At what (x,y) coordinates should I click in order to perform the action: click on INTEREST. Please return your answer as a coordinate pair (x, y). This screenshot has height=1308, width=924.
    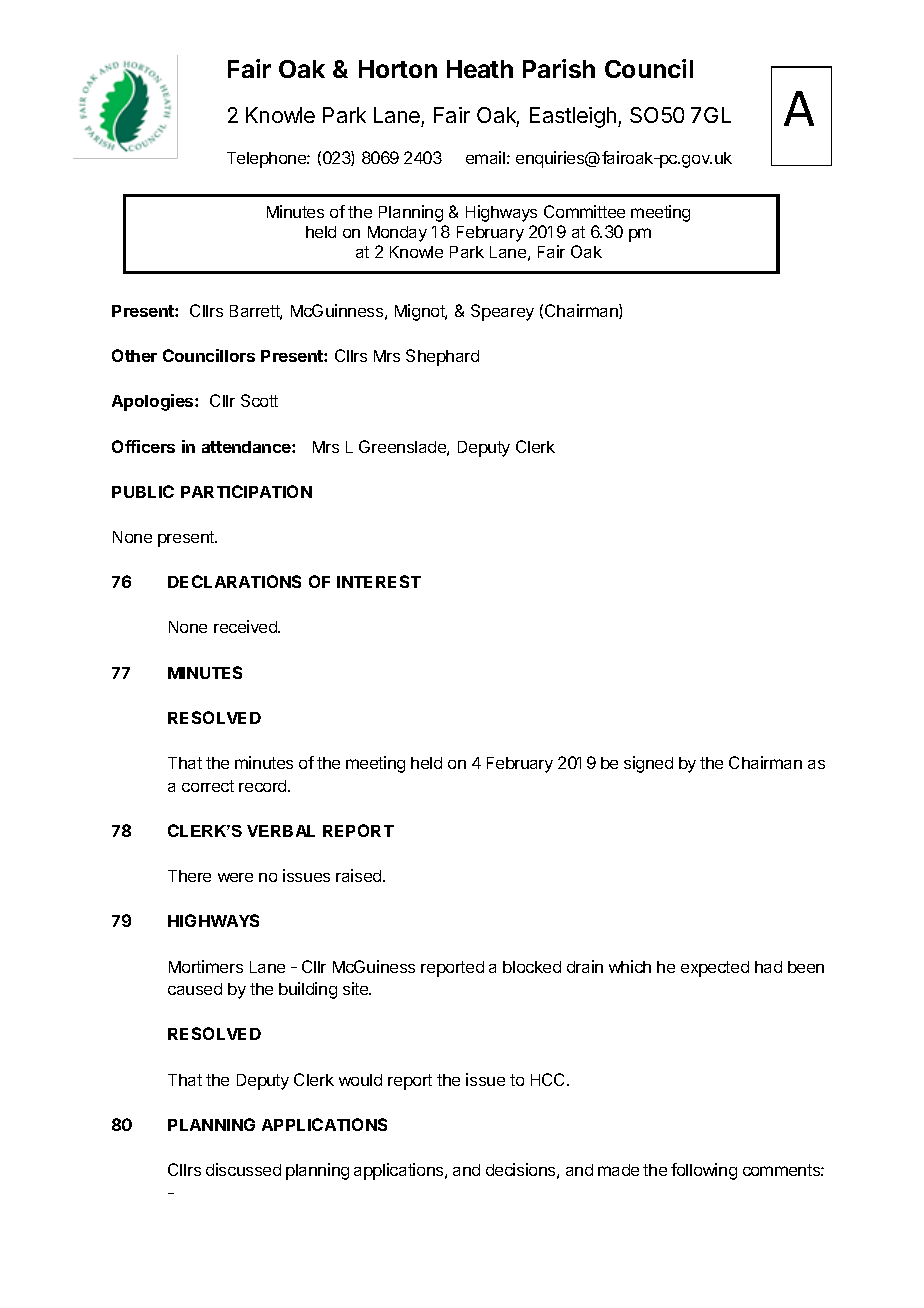
    Looking at the image, I should click on (379, 581).
